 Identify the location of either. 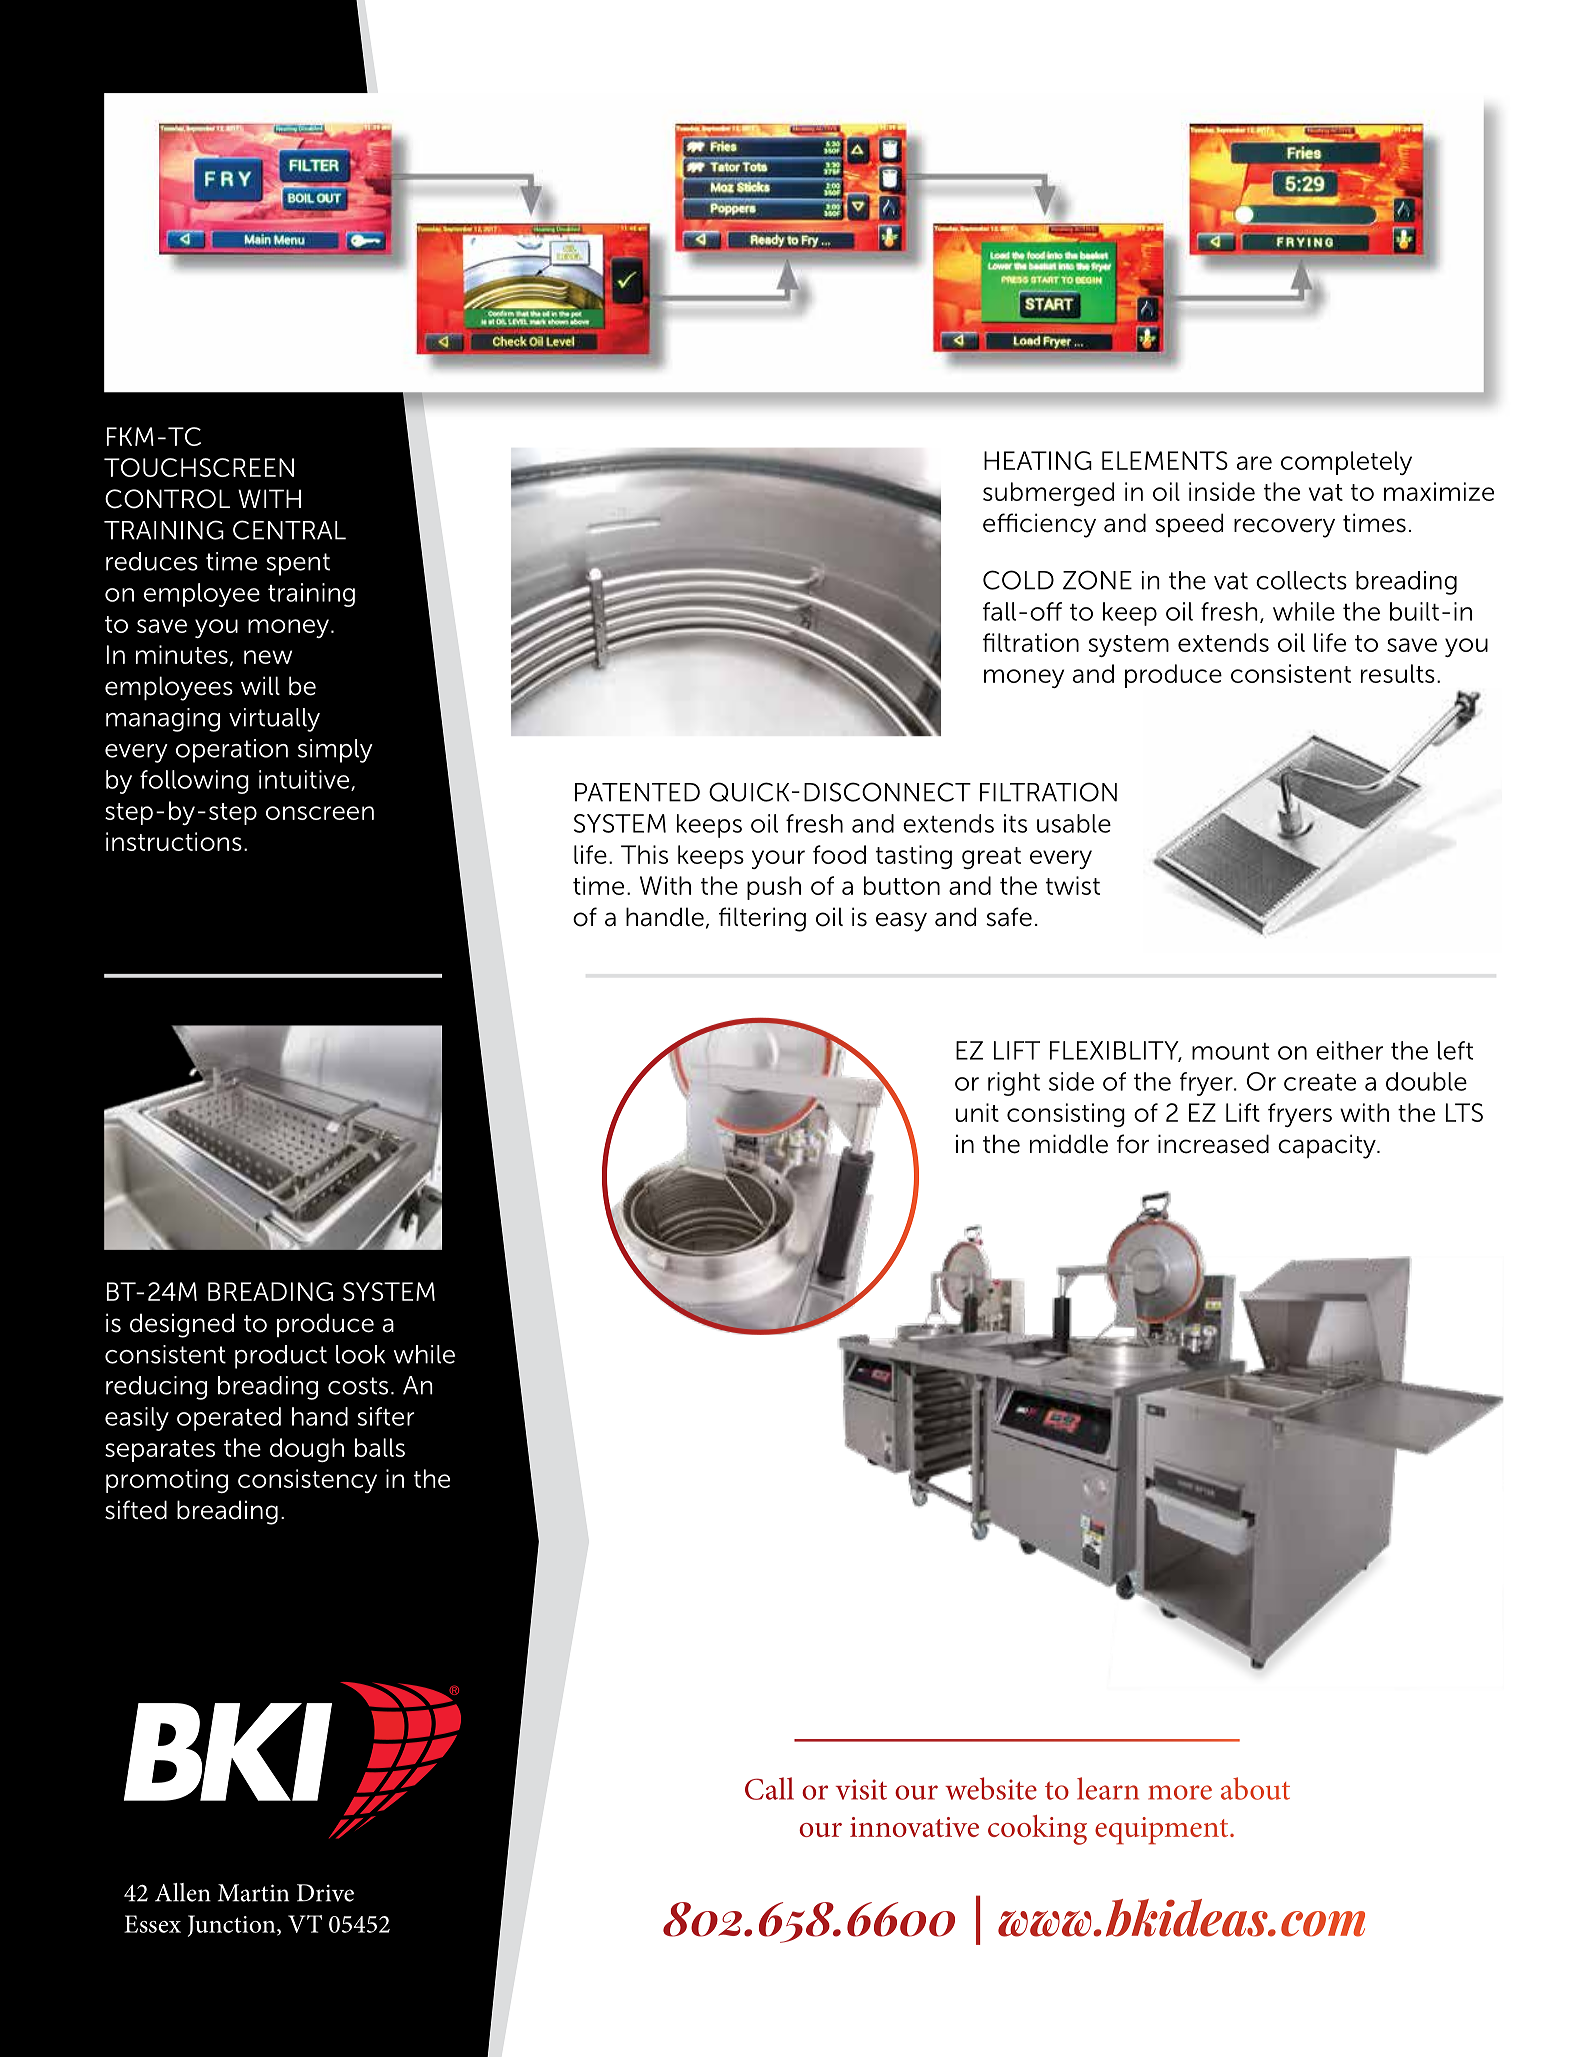
(1349, 1050).
